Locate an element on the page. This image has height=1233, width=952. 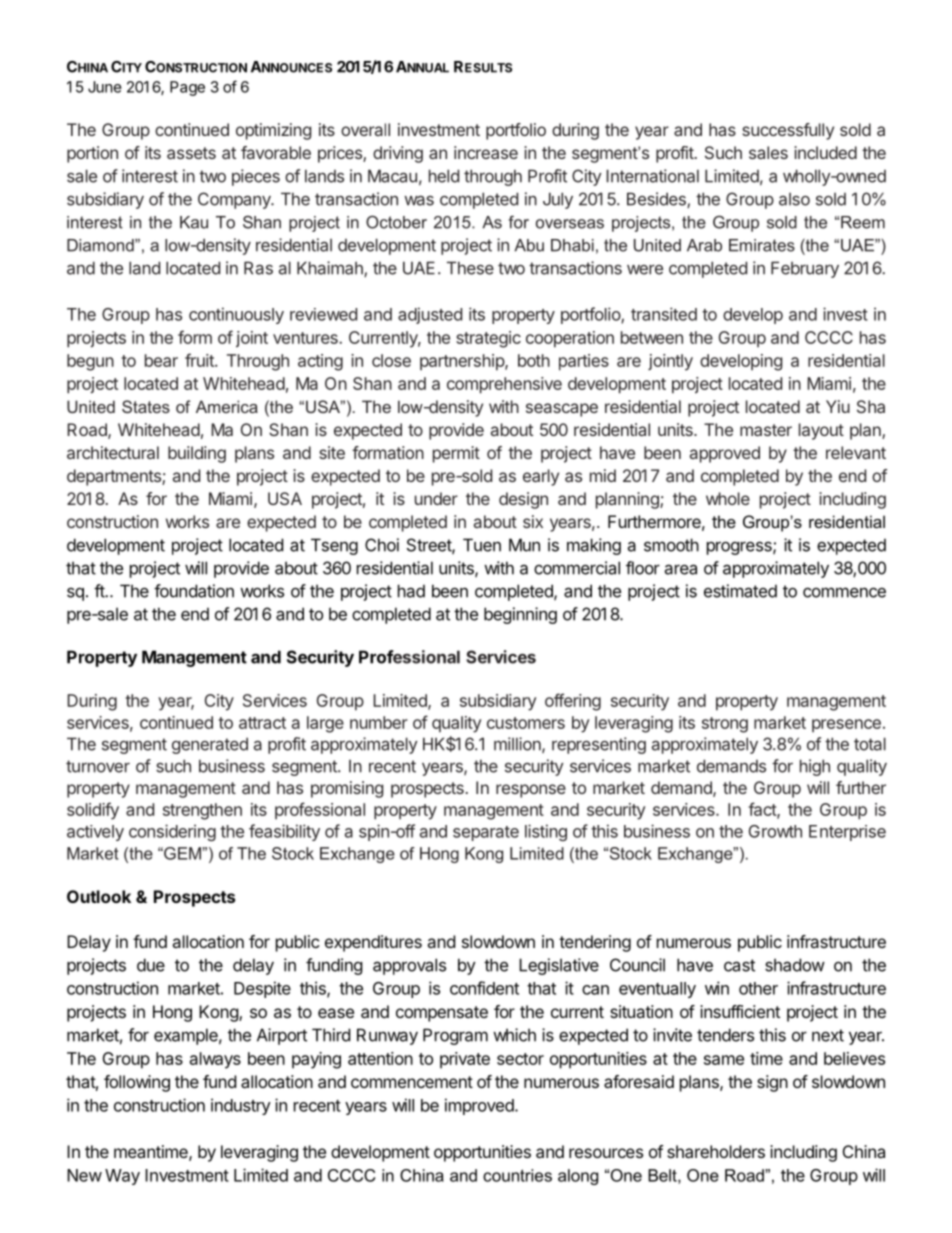
building is located at coordinates (197, 454).
